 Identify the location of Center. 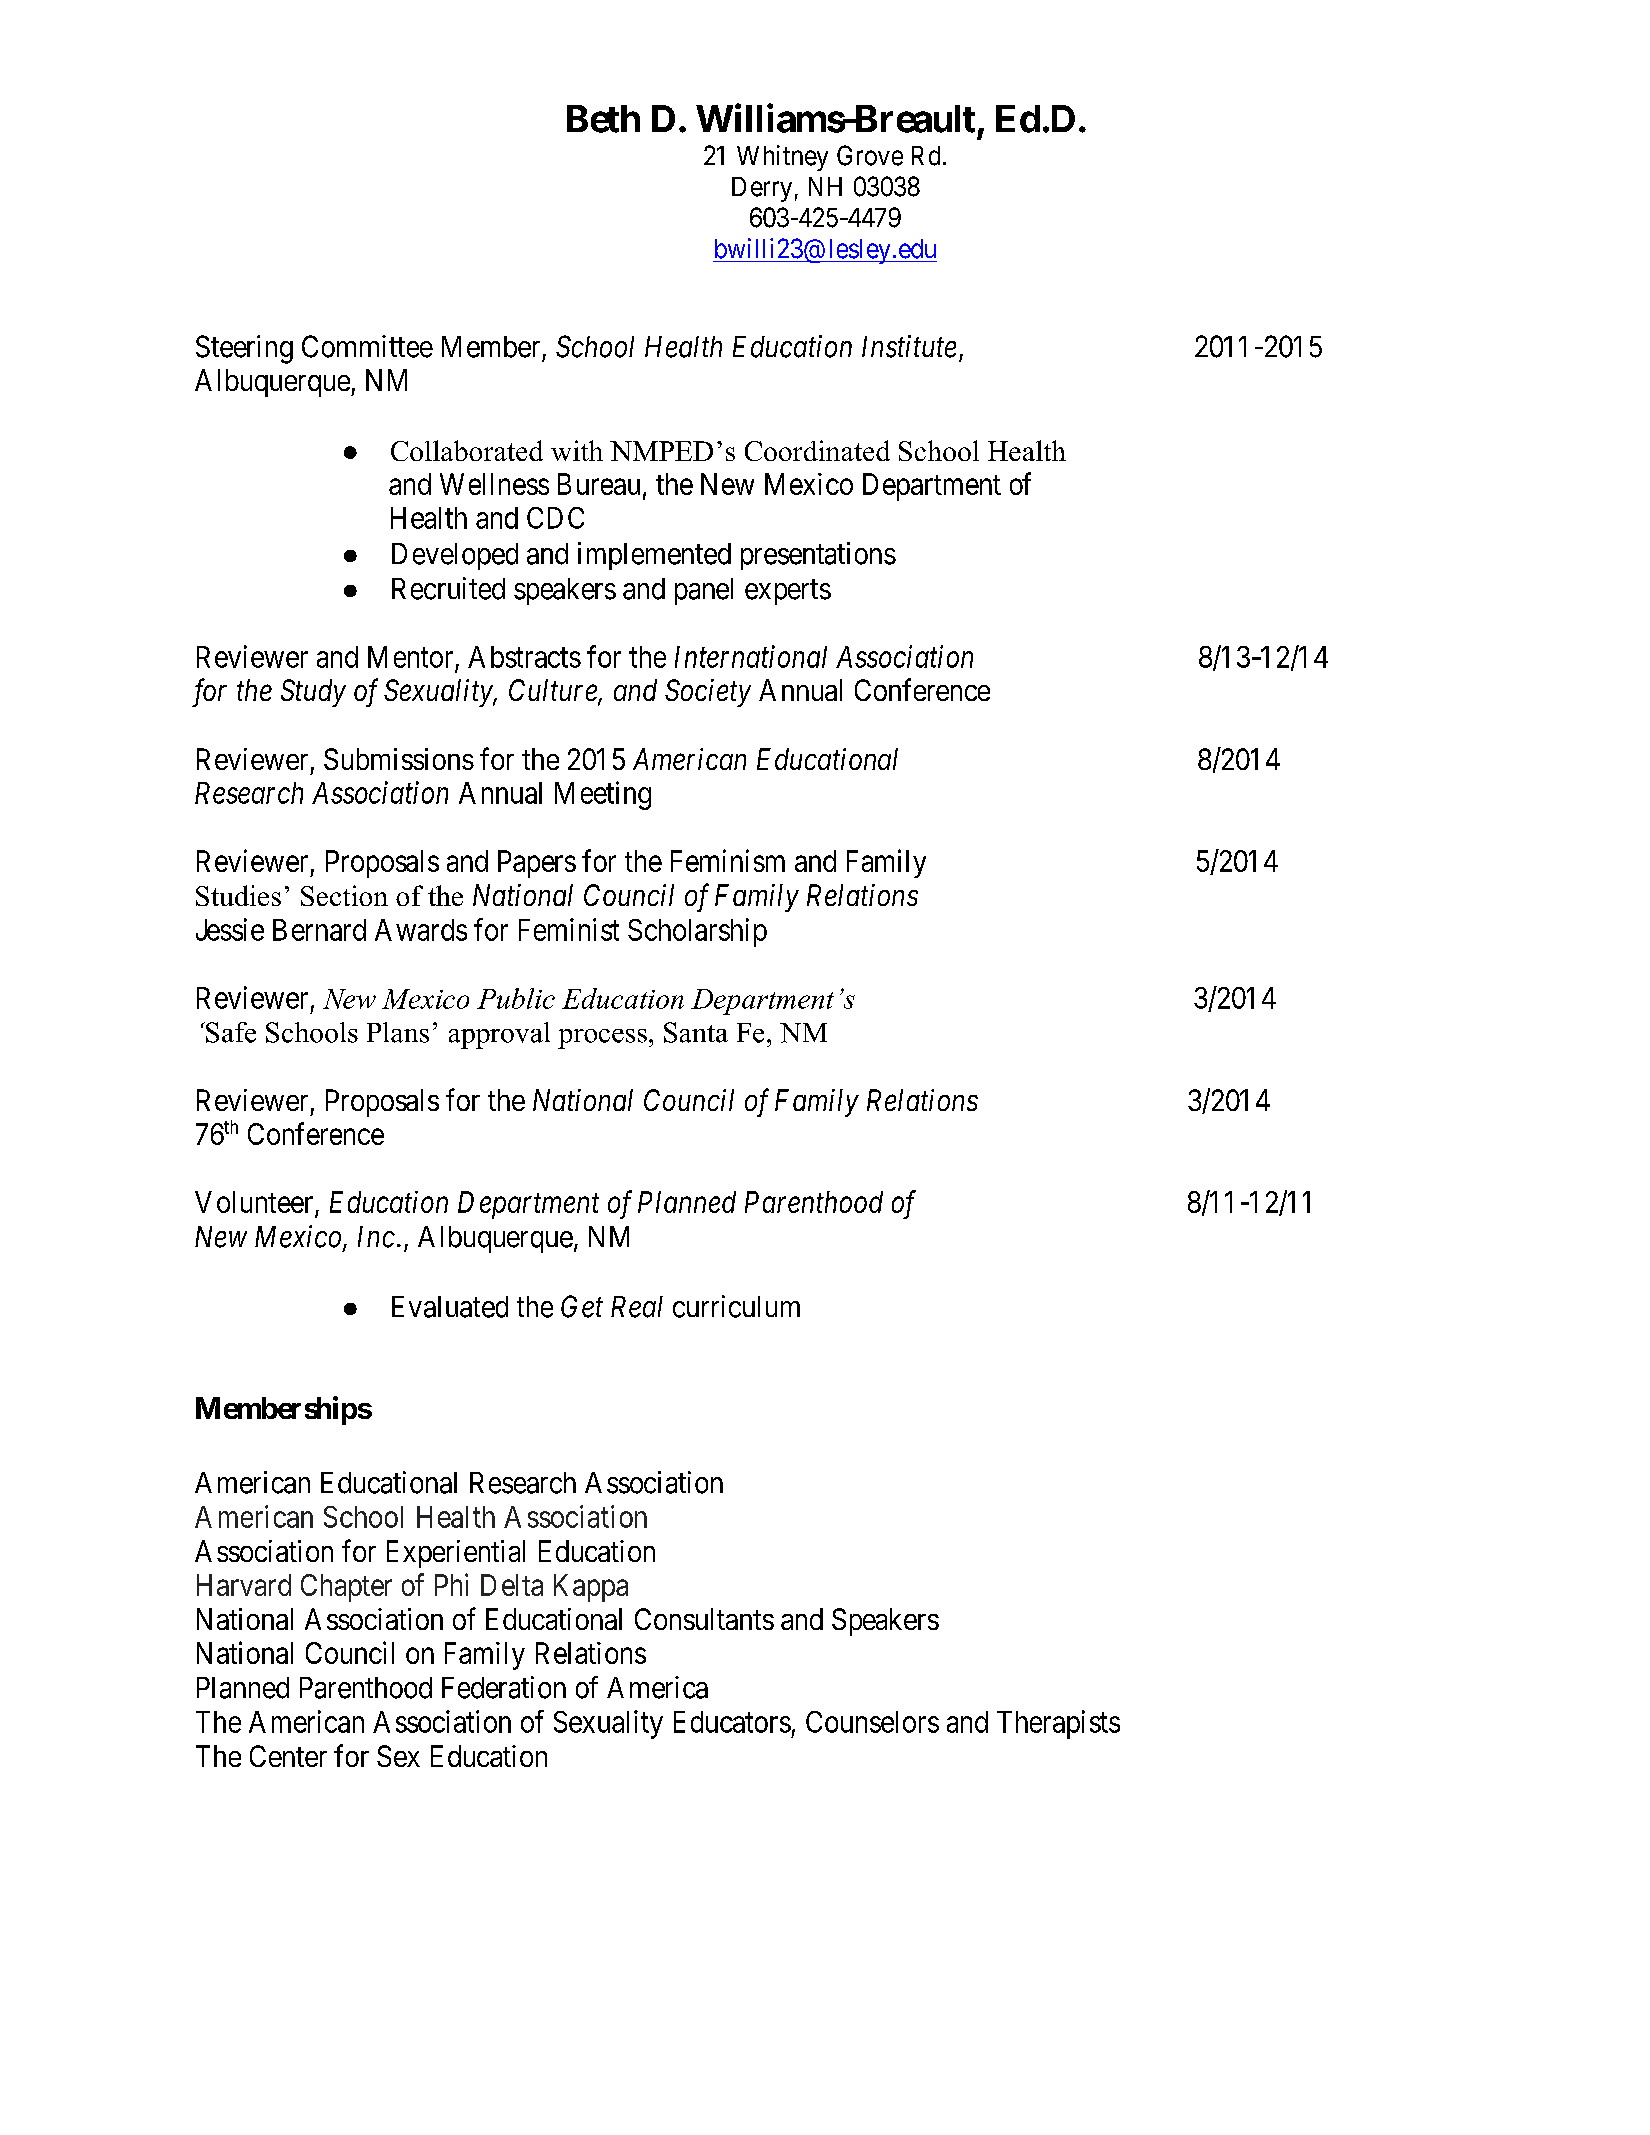
(288, 1756).
